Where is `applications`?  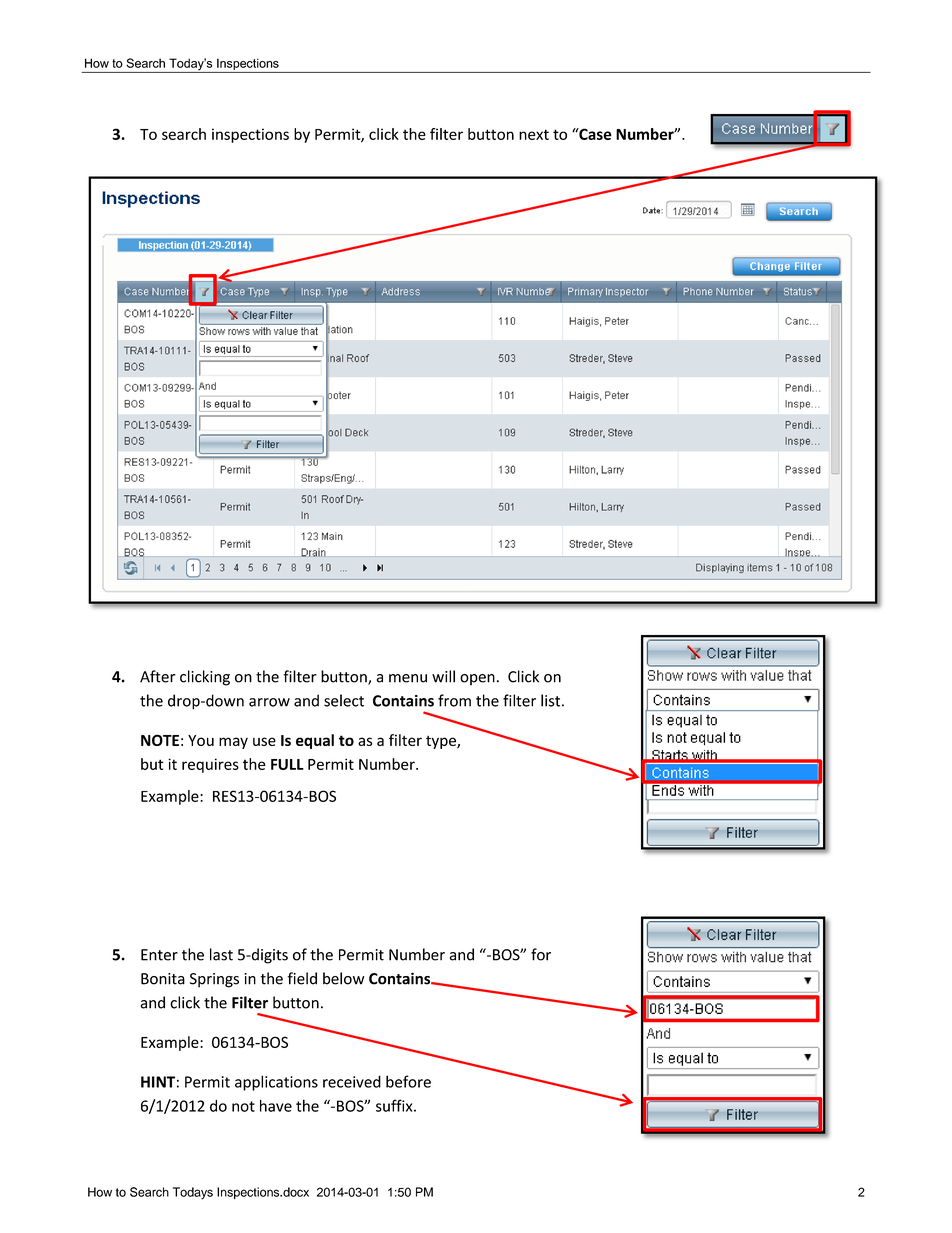 applications is located at coordinates (276, 1083).
